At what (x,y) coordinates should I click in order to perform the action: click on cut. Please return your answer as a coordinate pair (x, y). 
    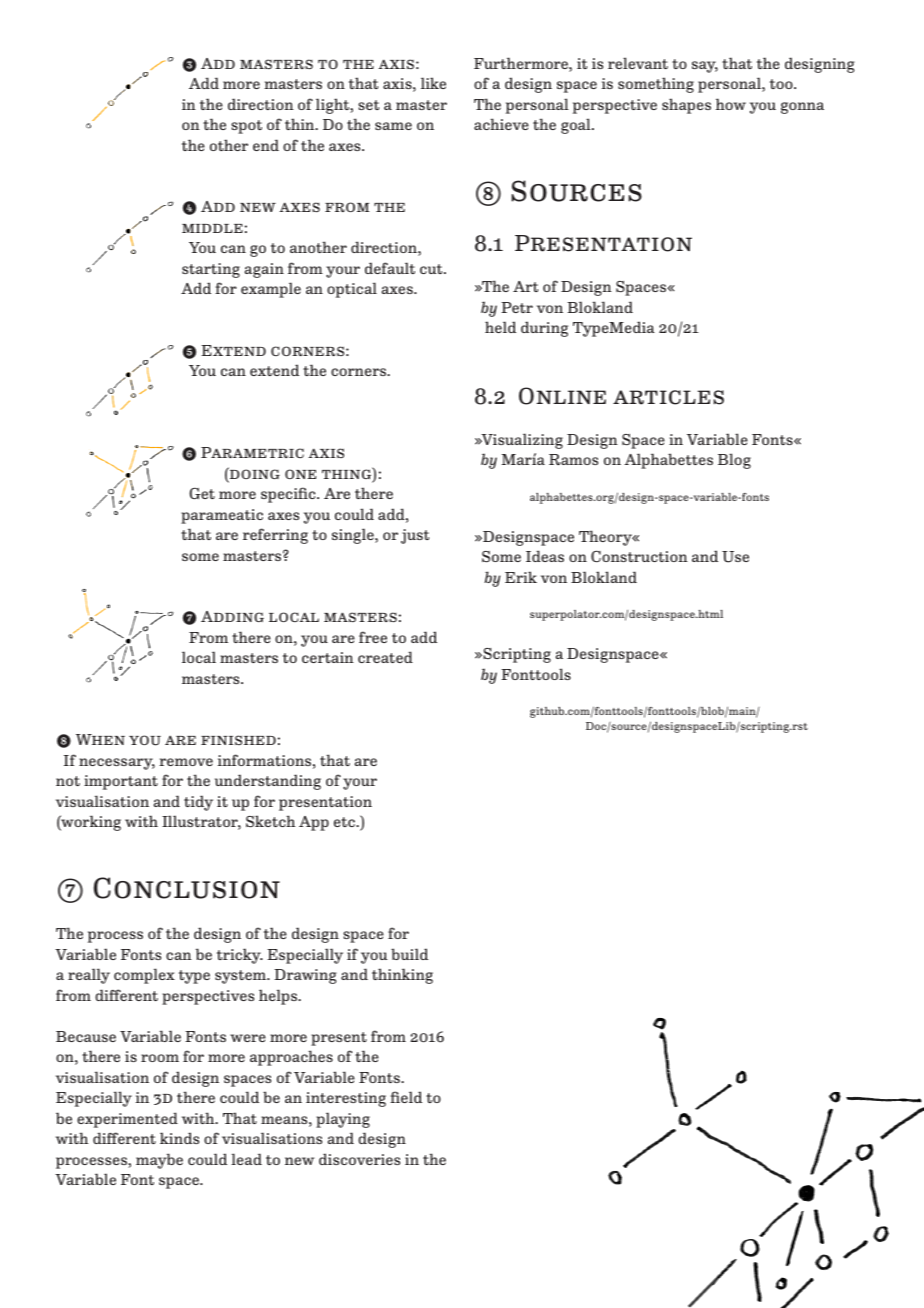
    Looking at the image, I should click on (432, 269).
